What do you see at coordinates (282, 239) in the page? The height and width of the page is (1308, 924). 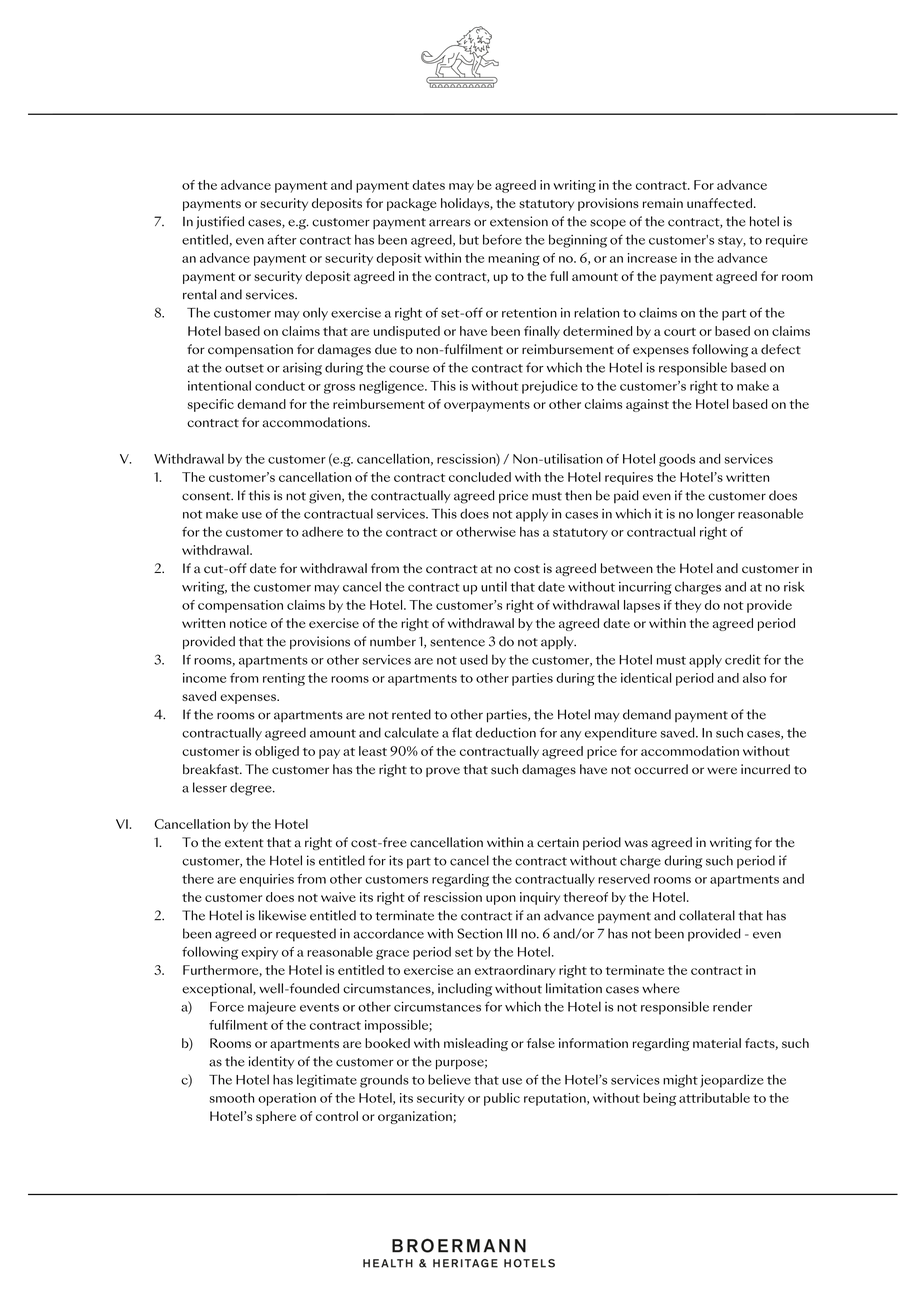 I see `after` at bounding box center [282, 239].
